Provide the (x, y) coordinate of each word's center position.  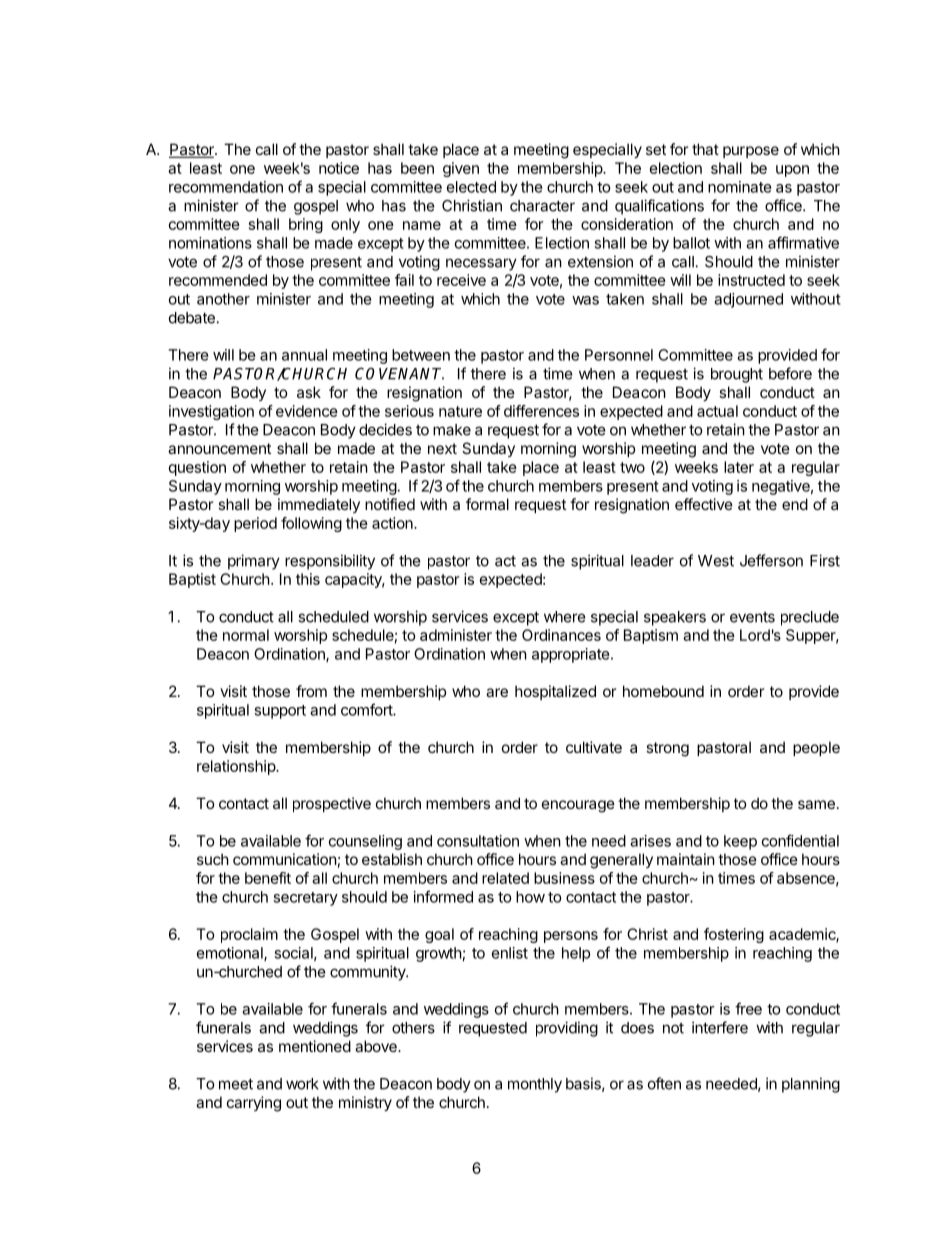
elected (471, 187)
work (302, 1084)
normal (246, 635)
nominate (740, 187)
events (752, 617)
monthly (535, 1085)
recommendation (226, 187)
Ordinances (561, 635)
